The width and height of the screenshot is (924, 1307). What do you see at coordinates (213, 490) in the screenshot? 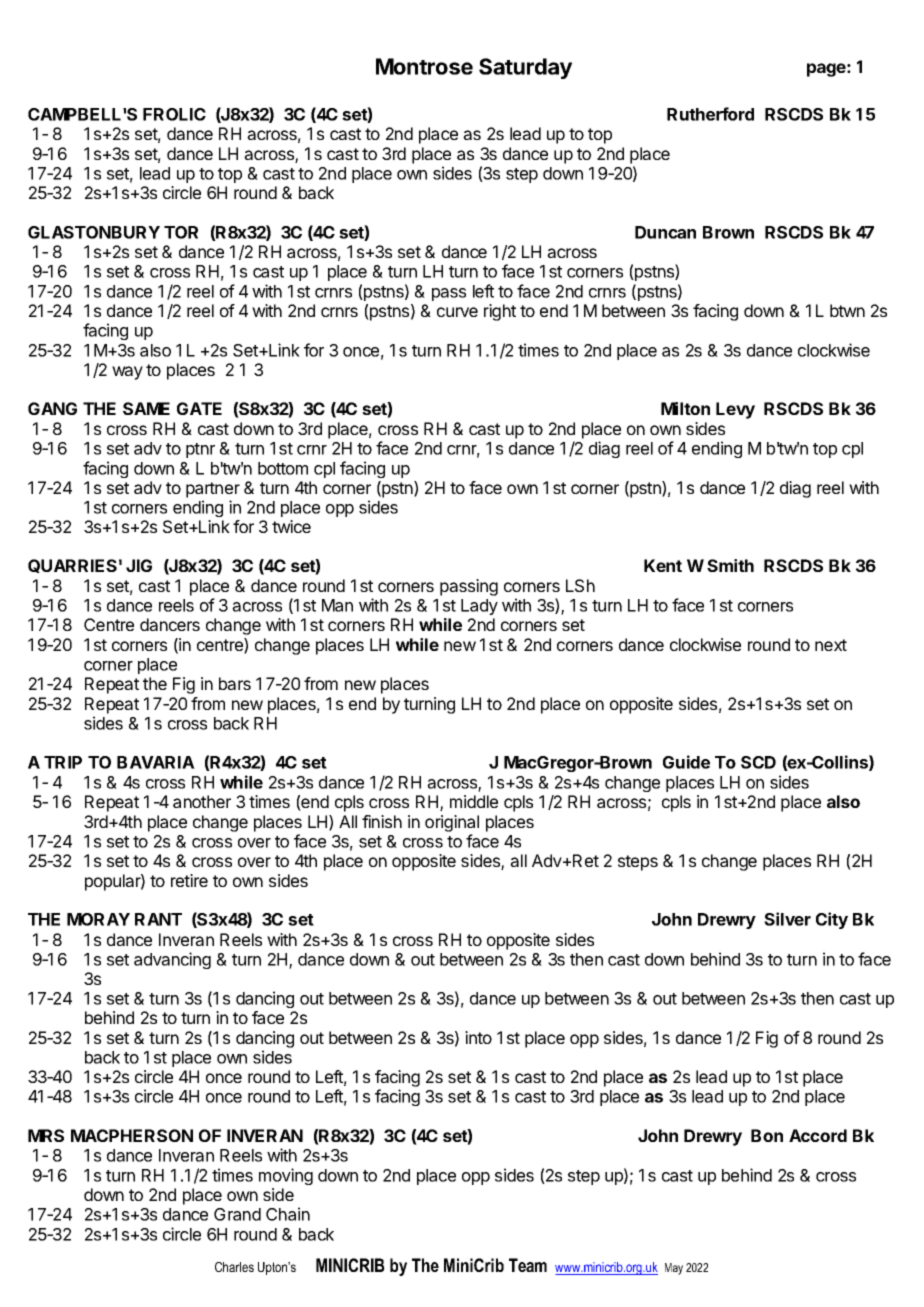
I see `partner` at bounding box center [213, 490].
